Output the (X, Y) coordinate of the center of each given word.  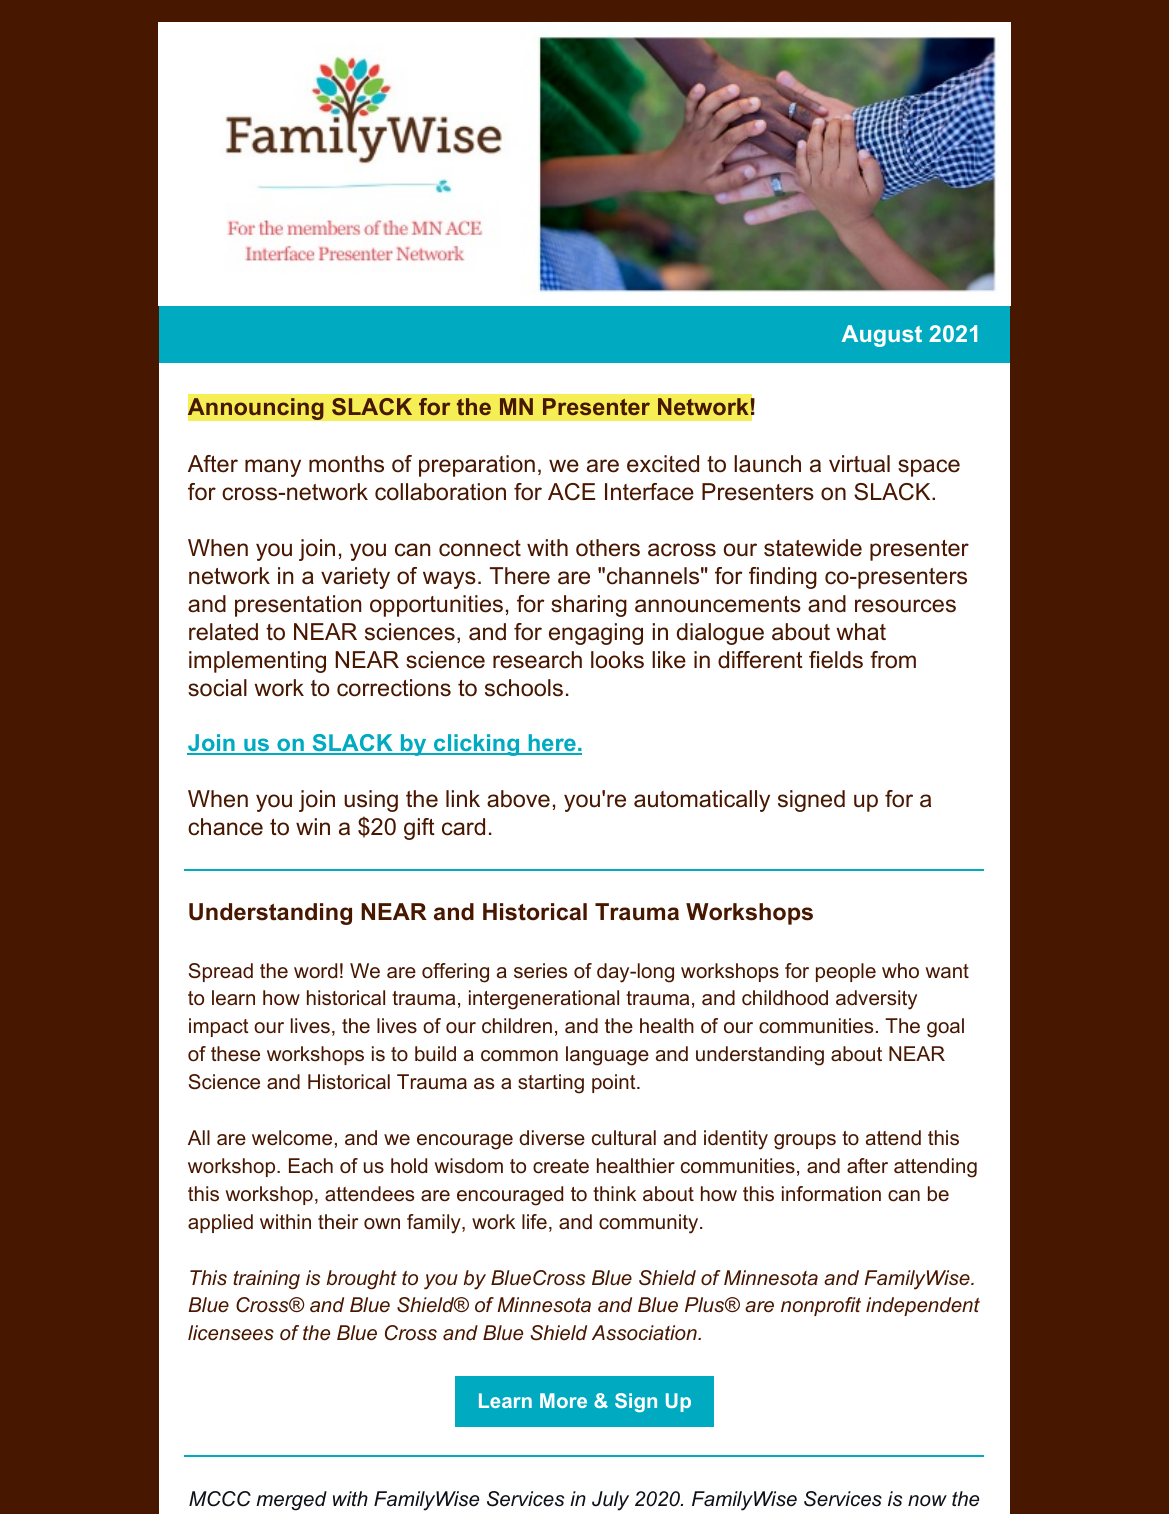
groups (805, 1142)
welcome (292, 1138)
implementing (257, 662)
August (882, 336)
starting (551, 1084)
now (927, 1501)
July (610, 1501)
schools (524, 688)
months (346, 464)
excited (663, 464)
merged (291, 1501)
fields (836, 660)
